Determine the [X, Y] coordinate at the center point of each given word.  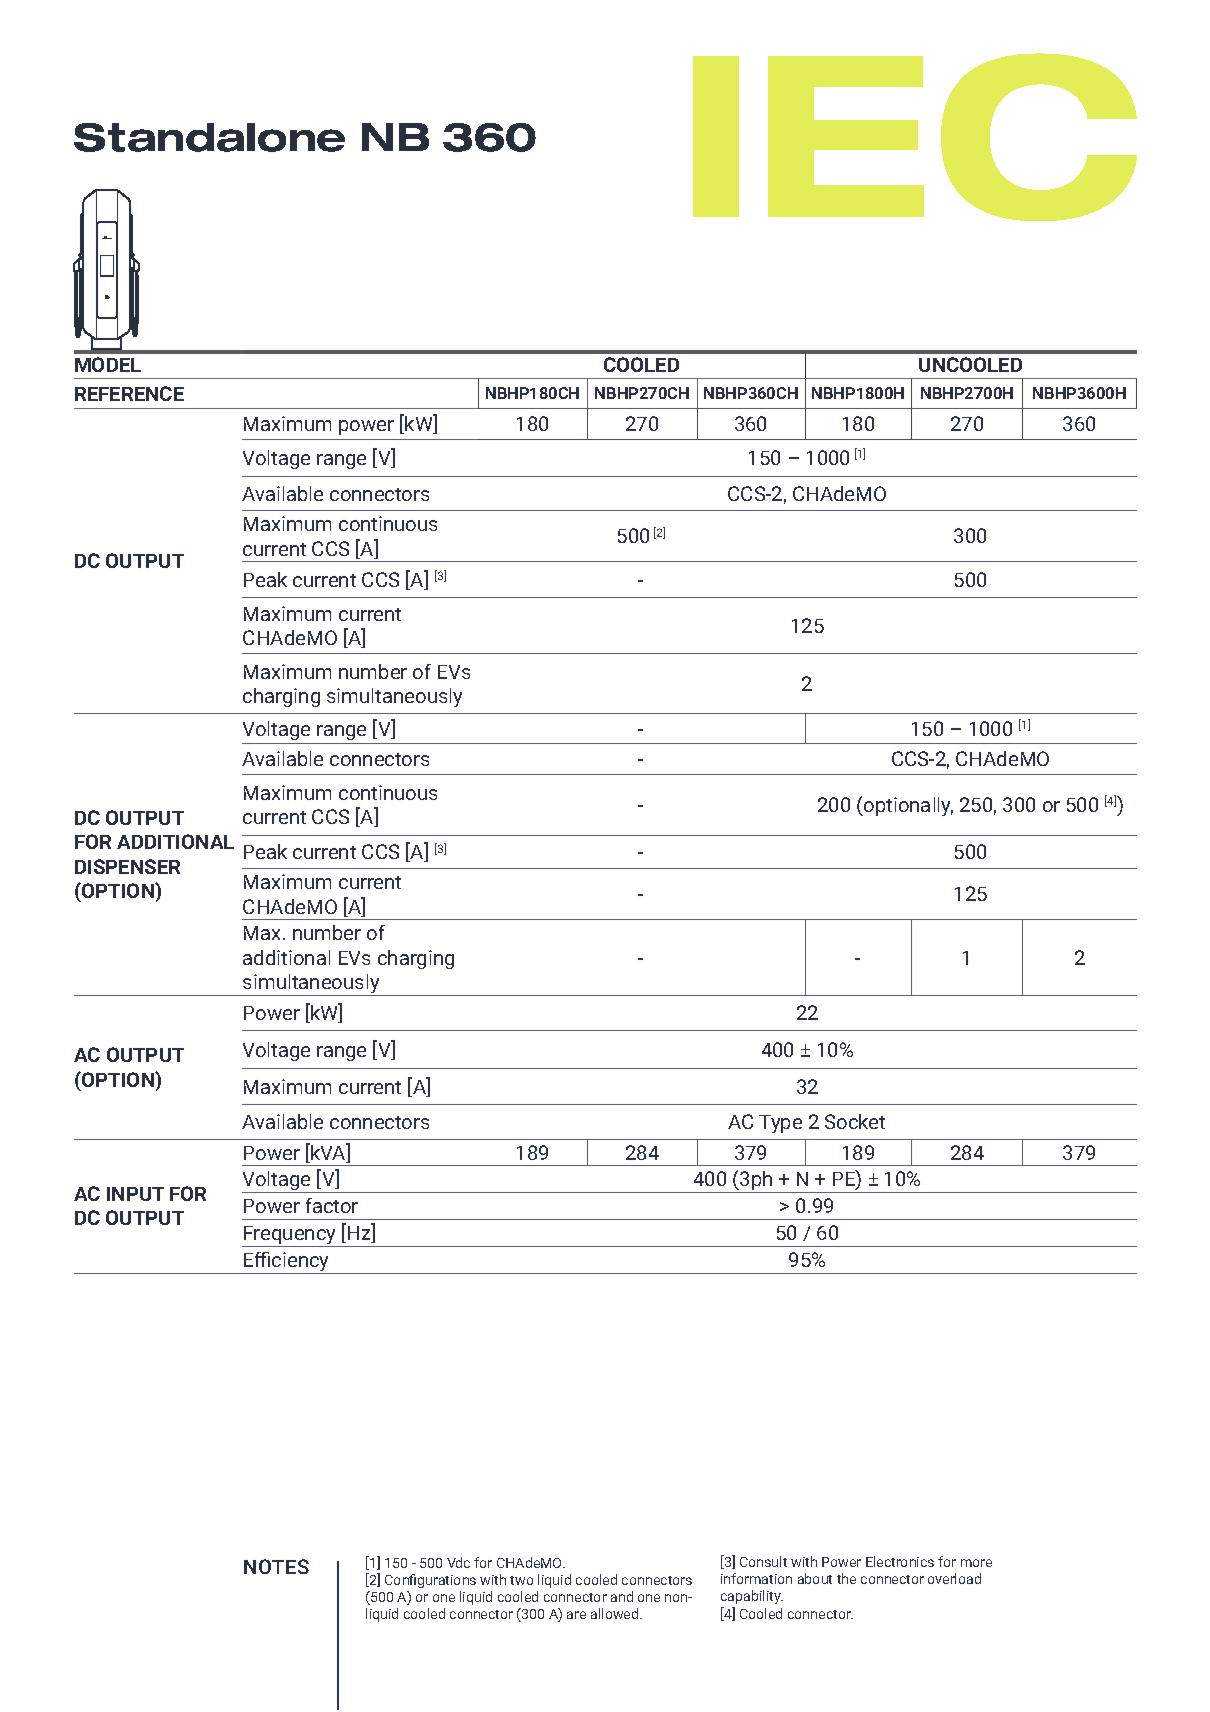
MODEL [108, 364]
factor [332, 1205]
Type [780, 1124]
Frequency [290, 1236]
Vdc [458, 1562]
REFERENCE [129, 393]
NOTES [276, 1566]
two [521, 1580]
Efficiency [287, 1263]
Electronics [900, 1561]
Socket [855, 1121]
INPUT [135, 1194]
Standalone [209, 137]
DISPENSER [127, 866]
